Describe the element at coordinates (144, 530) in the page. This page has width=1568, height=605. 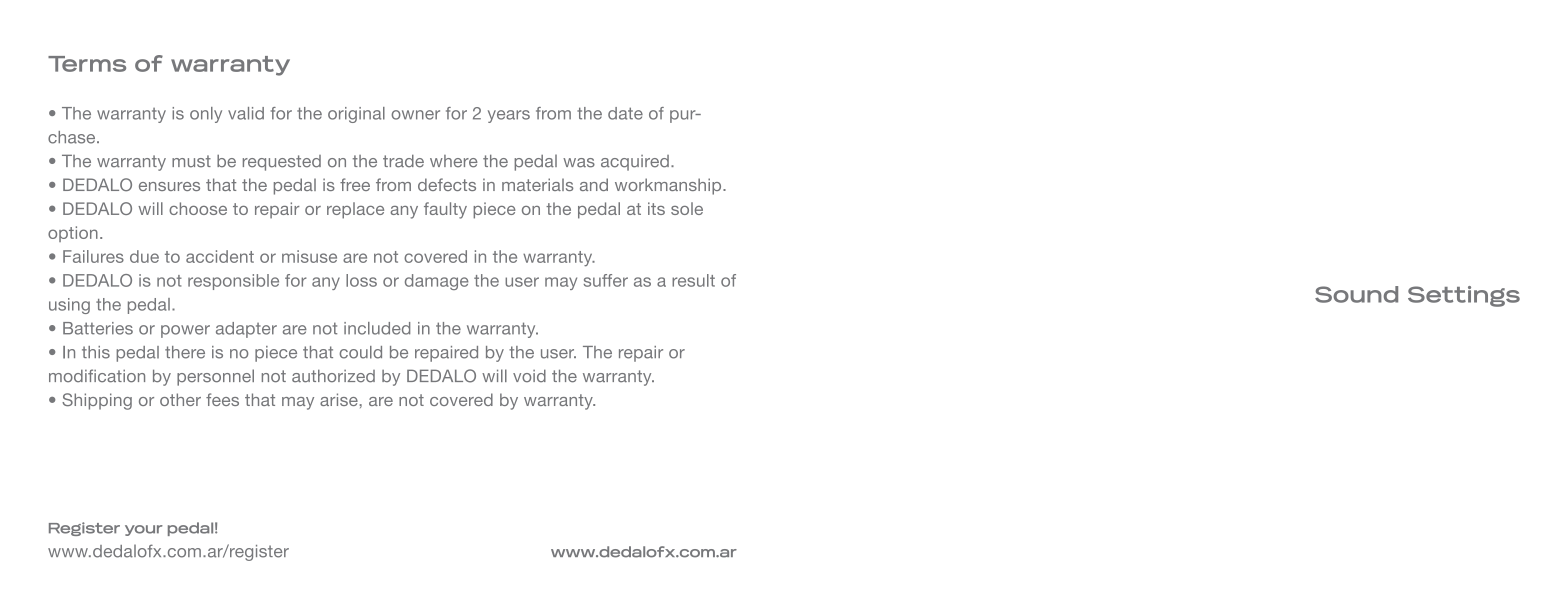
I see `your` at that location.
